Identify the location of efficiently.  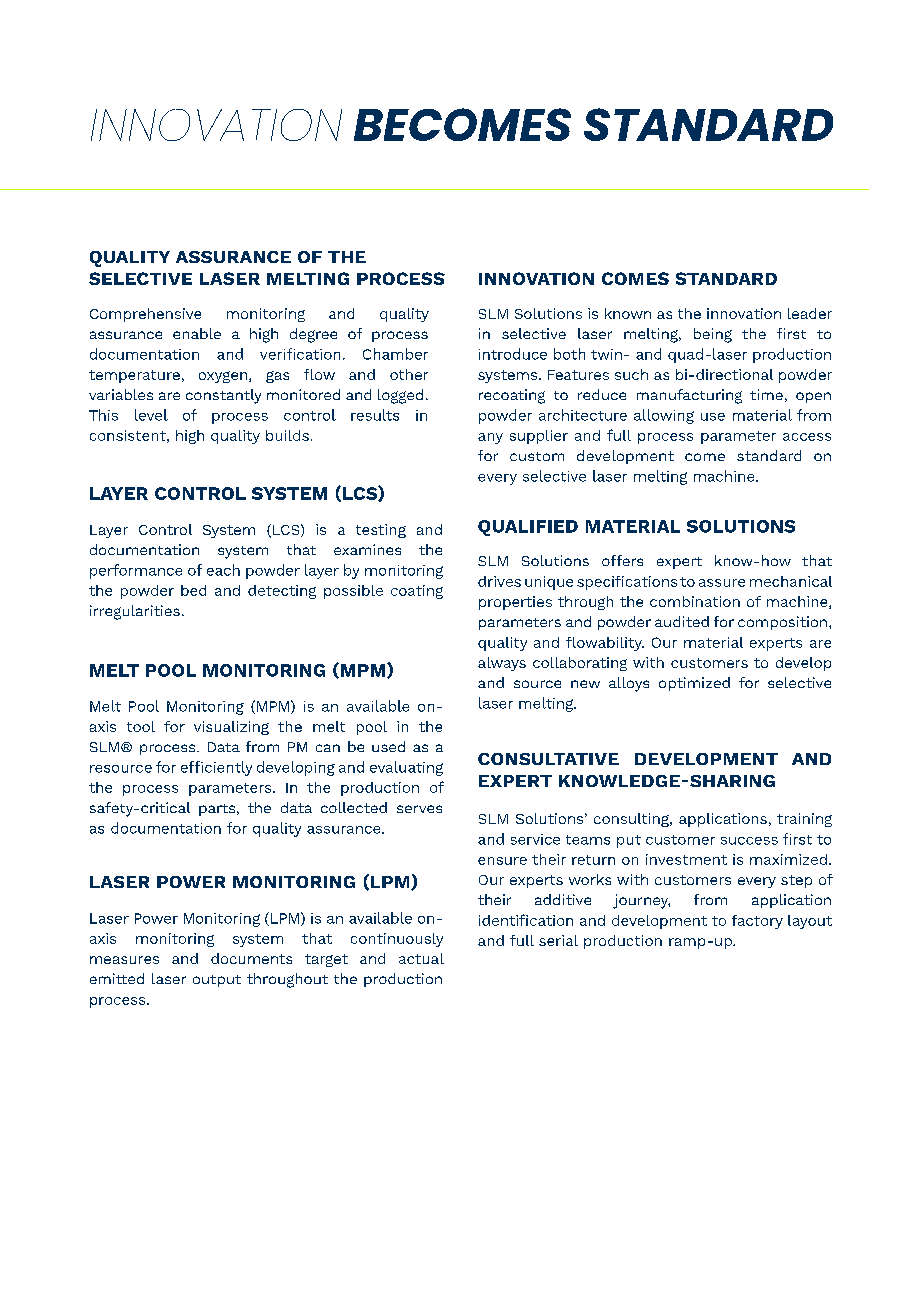
(216, 768).
